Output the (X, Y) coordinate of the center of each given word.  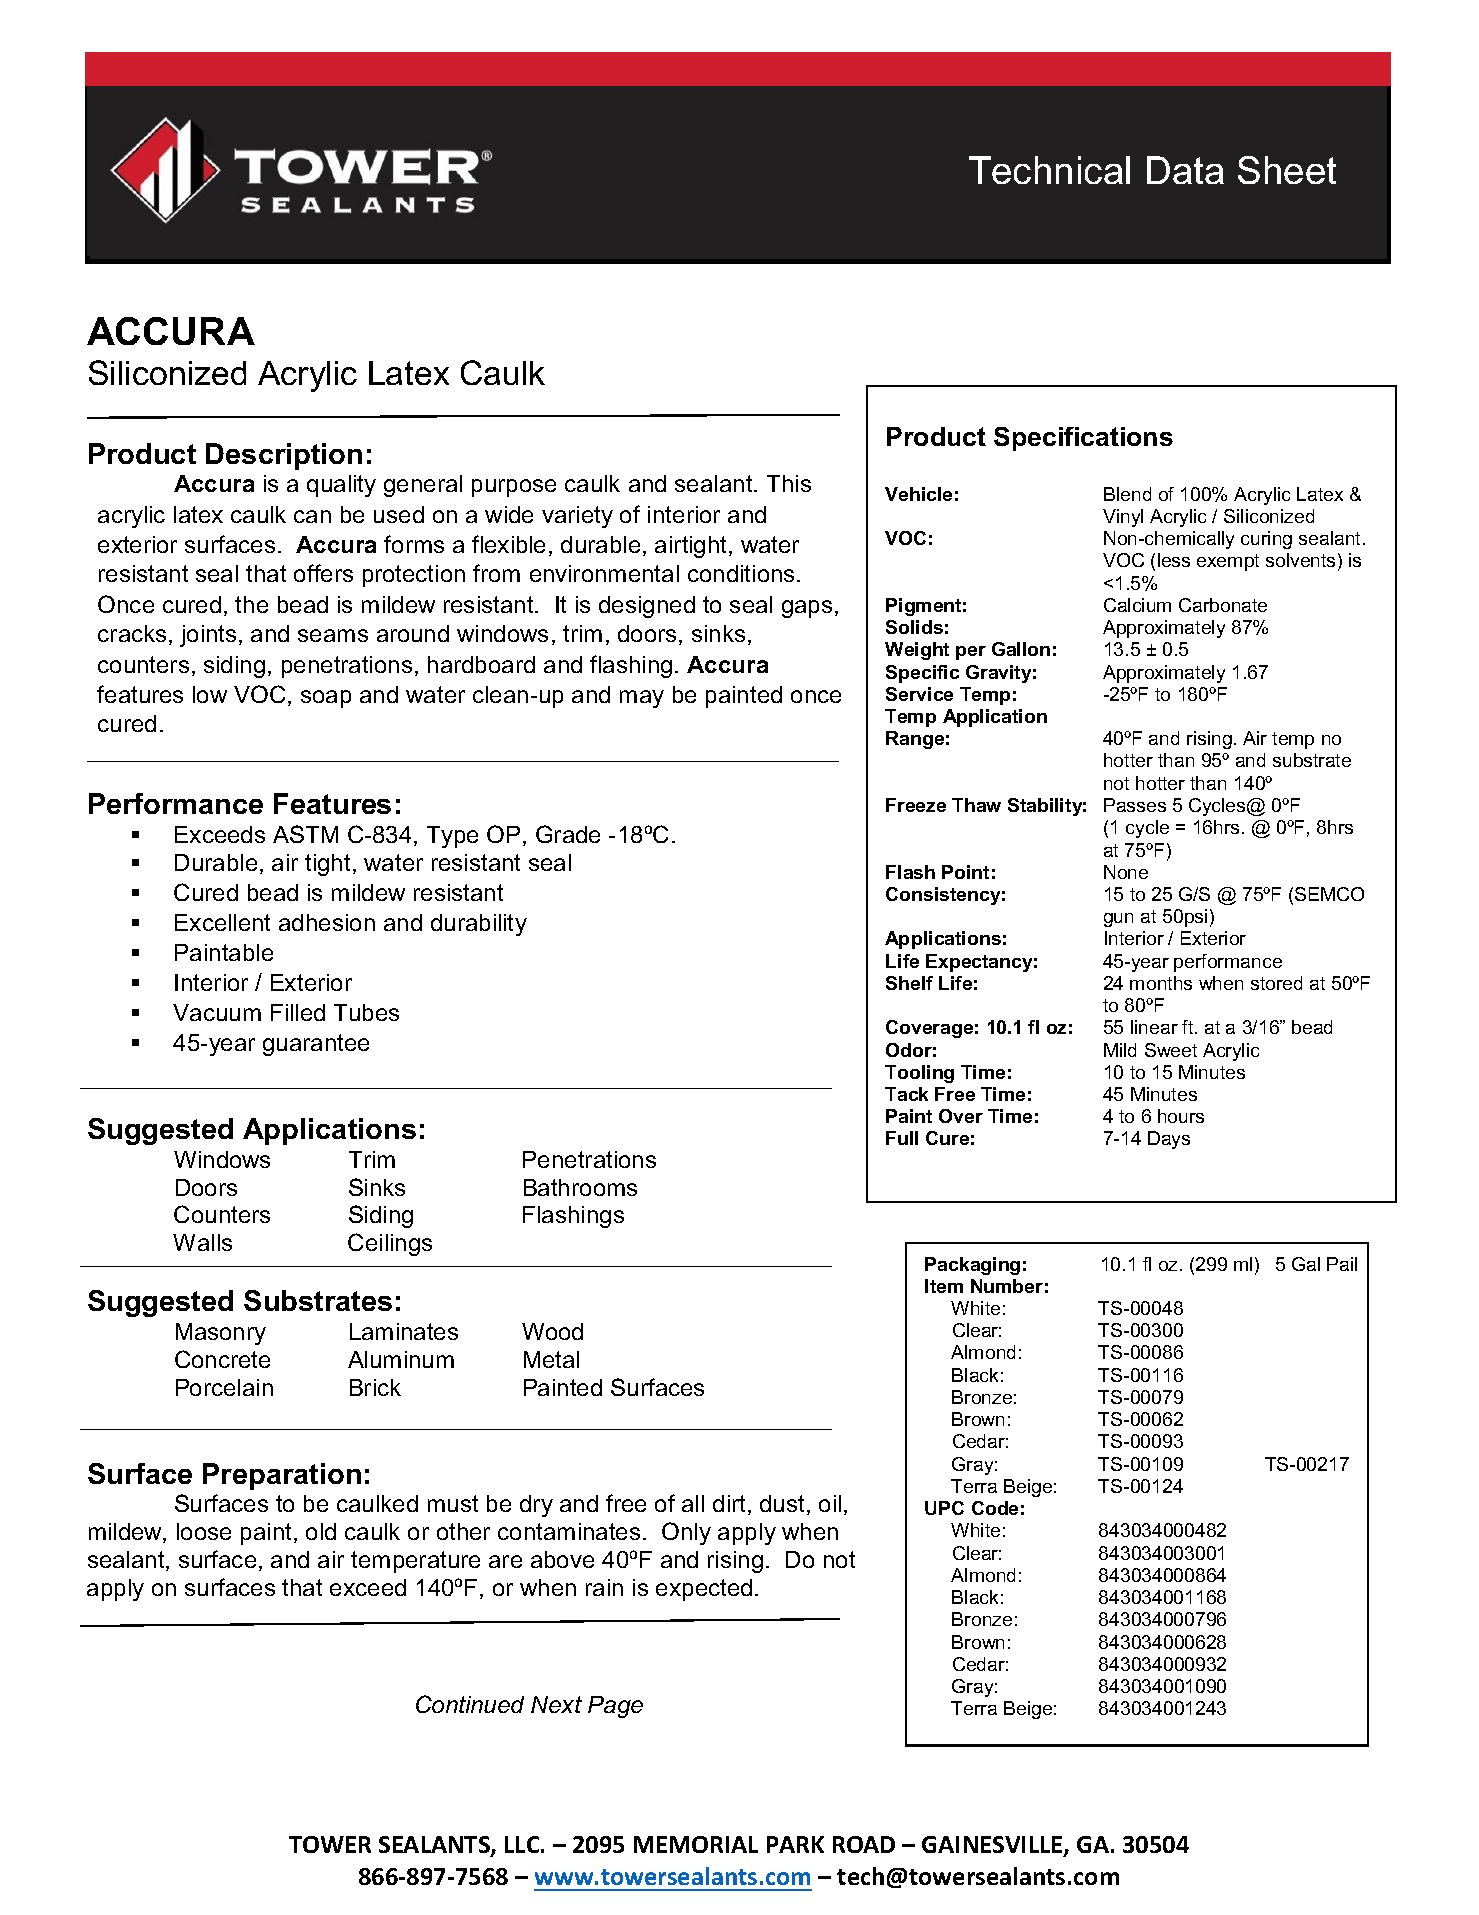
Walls (202, 1242)
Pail (1342, 1264)
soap (326, 699)
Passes (1135, 805)
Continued (470, 1704)
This (789, 483)
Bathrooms (580, 1187)
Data (1185, 170)
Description (284, 456)
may (642, 699)
